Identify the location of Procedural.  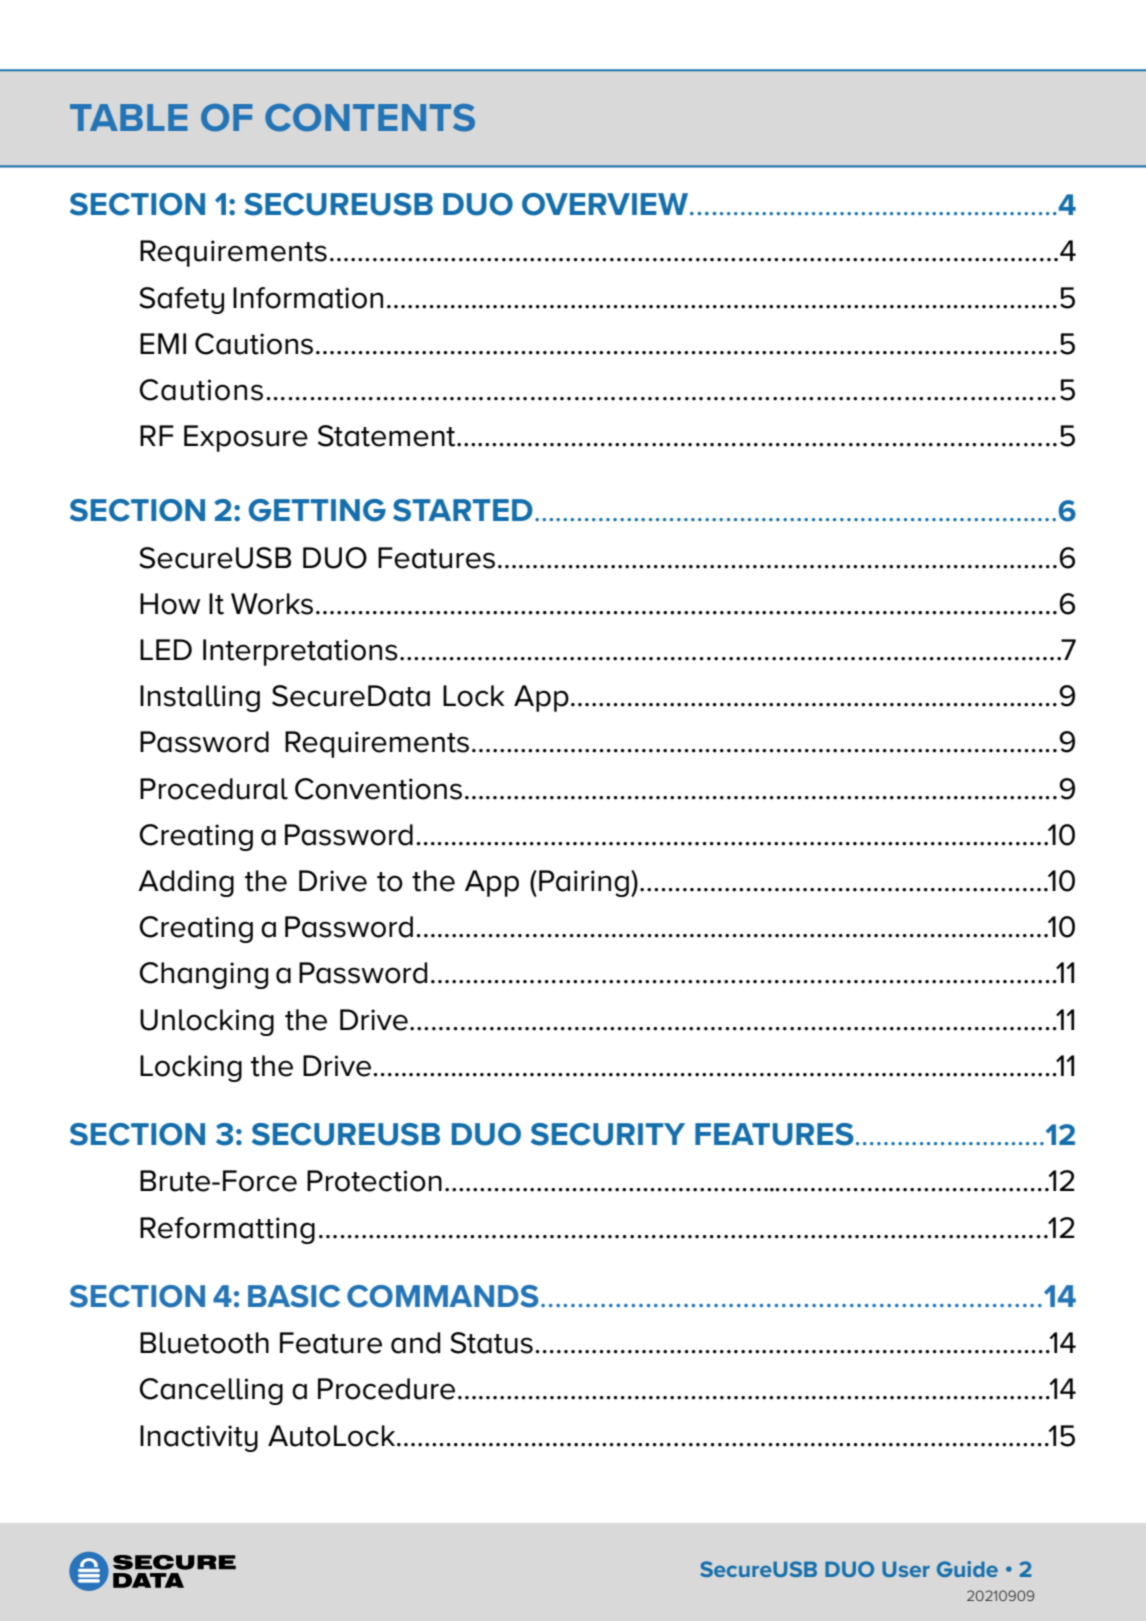
(214, 789).
